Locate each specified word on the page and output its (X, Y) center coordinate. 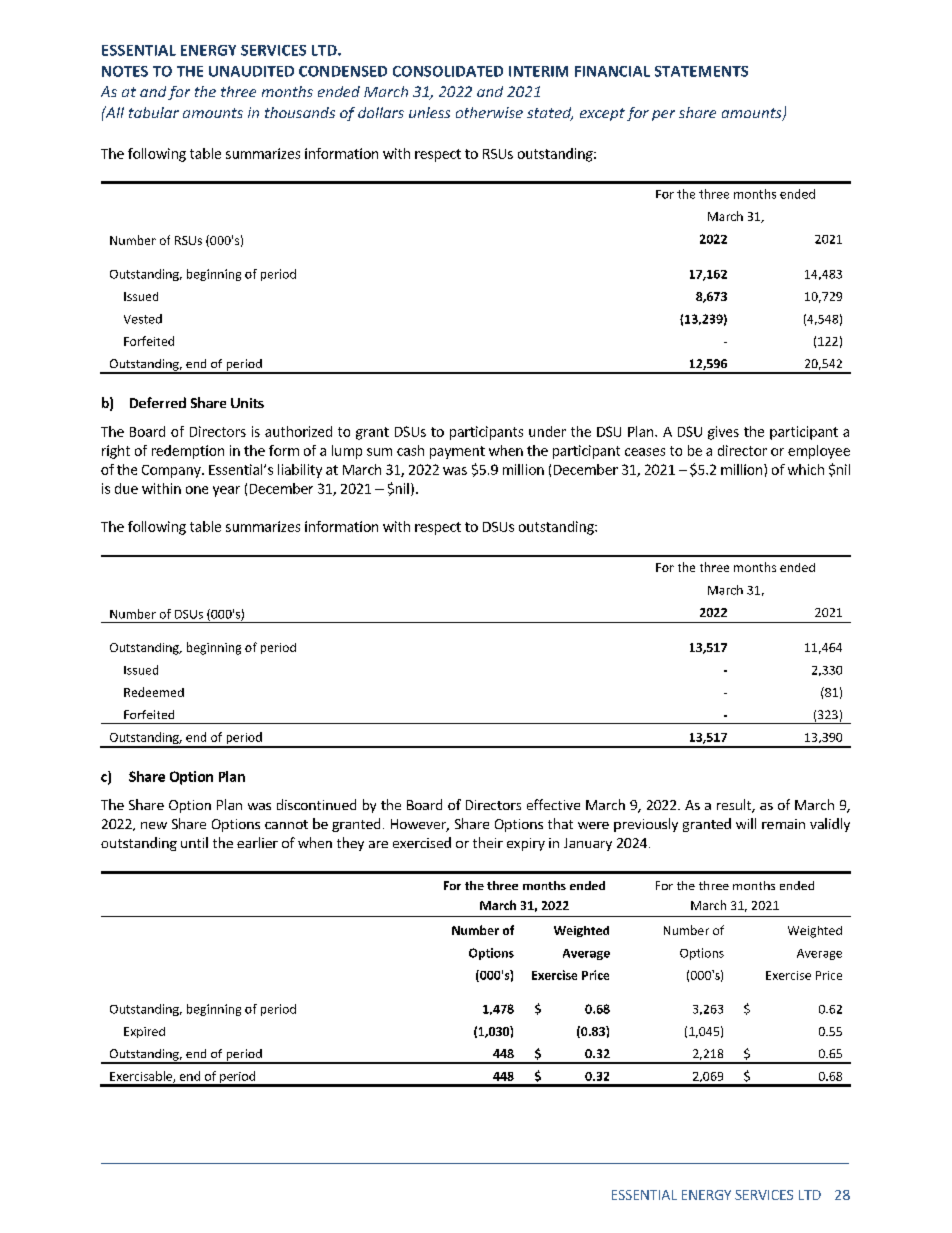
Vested (143, 319)
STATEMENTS (701, 71)
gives (723, 433)
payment (457, 452)
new (154, 825)
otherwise (489, 112)
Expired (144, 1032)
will (746, 823)
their (488, 842)
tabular (154, 112)
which (806, 469)
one (197, 490)
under (547, 431)
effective (553, 804)
